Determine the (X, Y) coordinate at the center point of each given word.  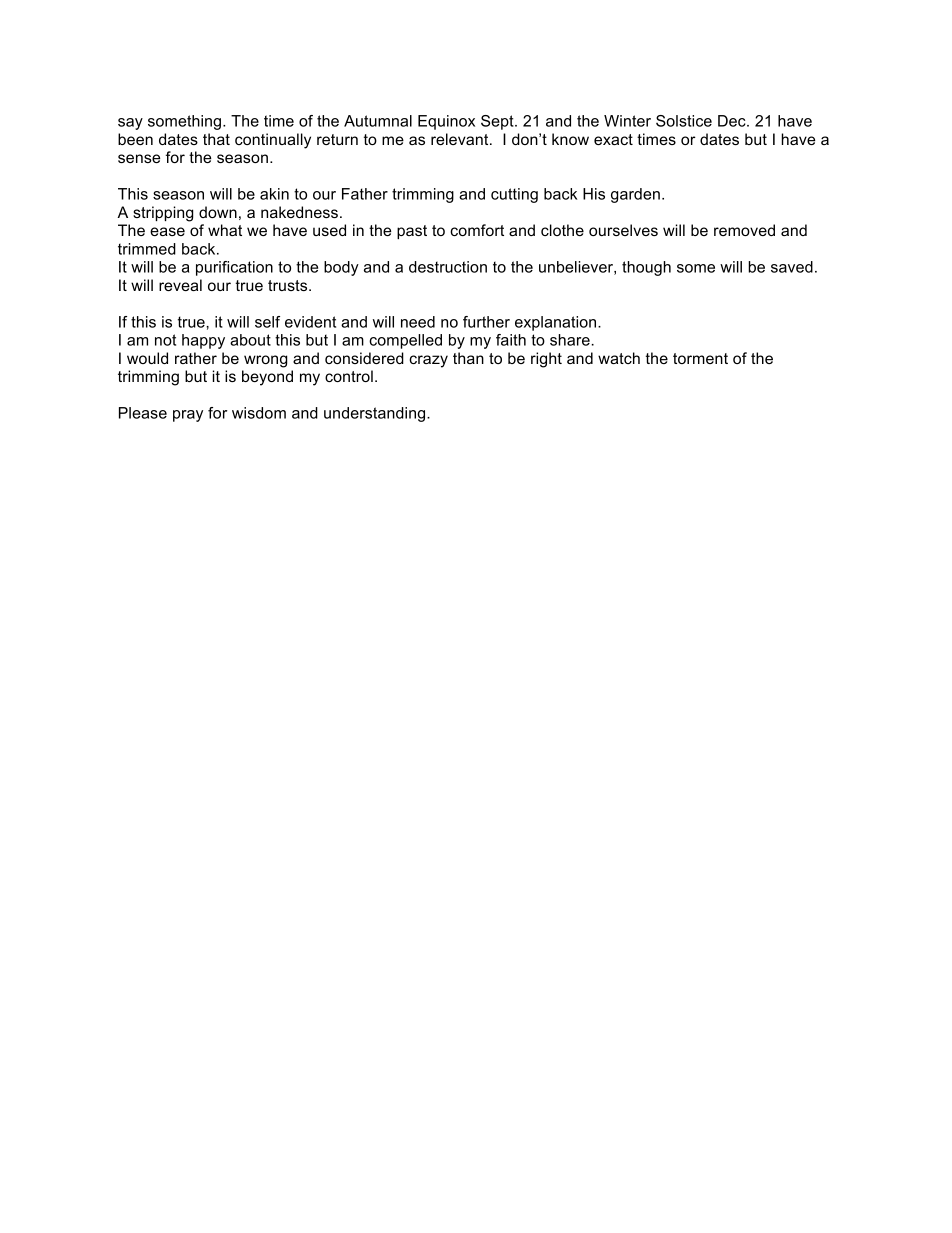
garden (635, 195)
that (216, 139)
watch (619, 358)
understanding (376, 414)
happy (203, 341)
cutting (514, 195)
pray (188, 416)
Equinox (446, 122)
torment (700, 358)
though (646, 268)
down (218, 212)
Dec (733, 121)
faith (511, 340)
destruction (448, 267)
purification (234, 268)
